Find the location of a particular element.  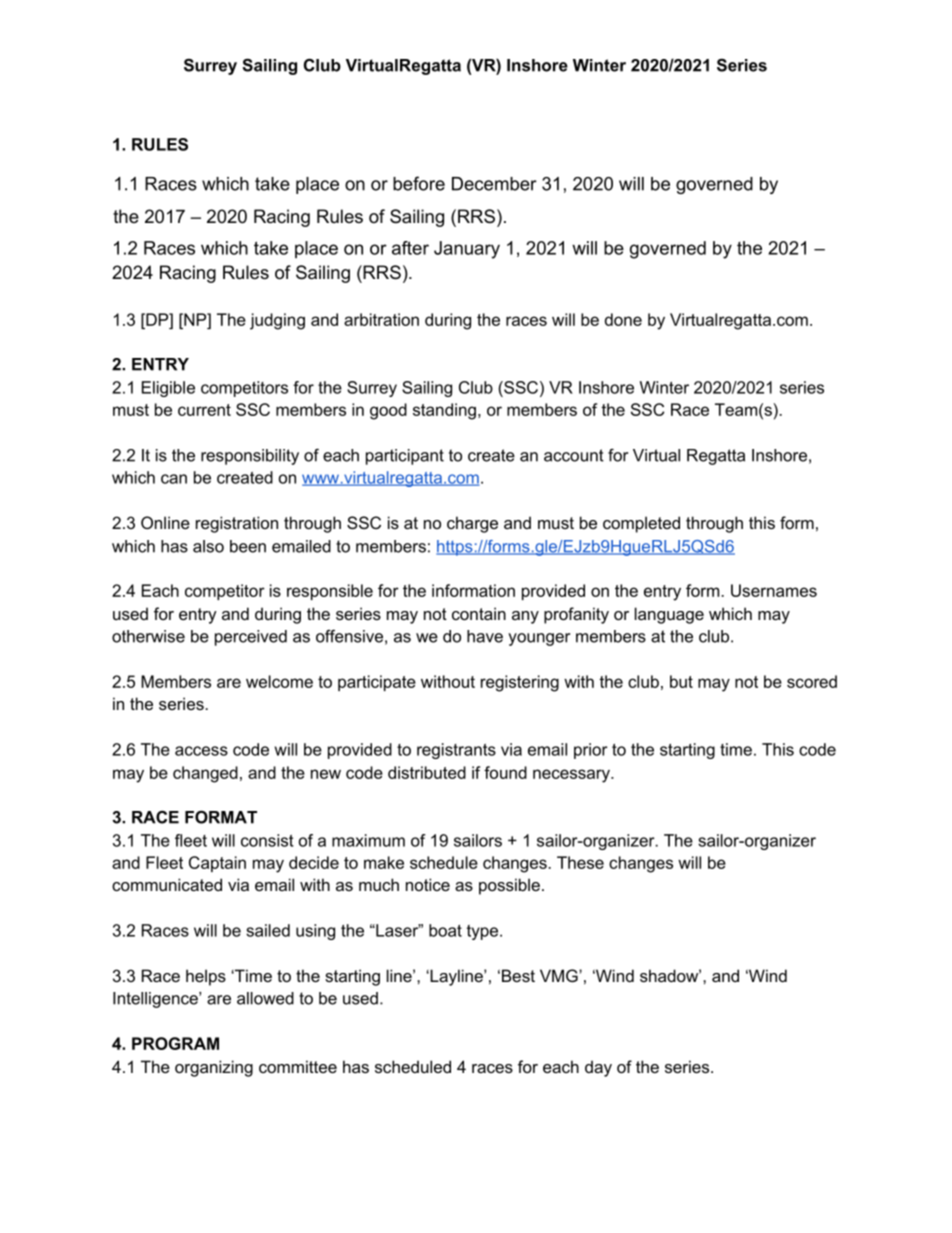

day is located at coordinates (598, 1068).
